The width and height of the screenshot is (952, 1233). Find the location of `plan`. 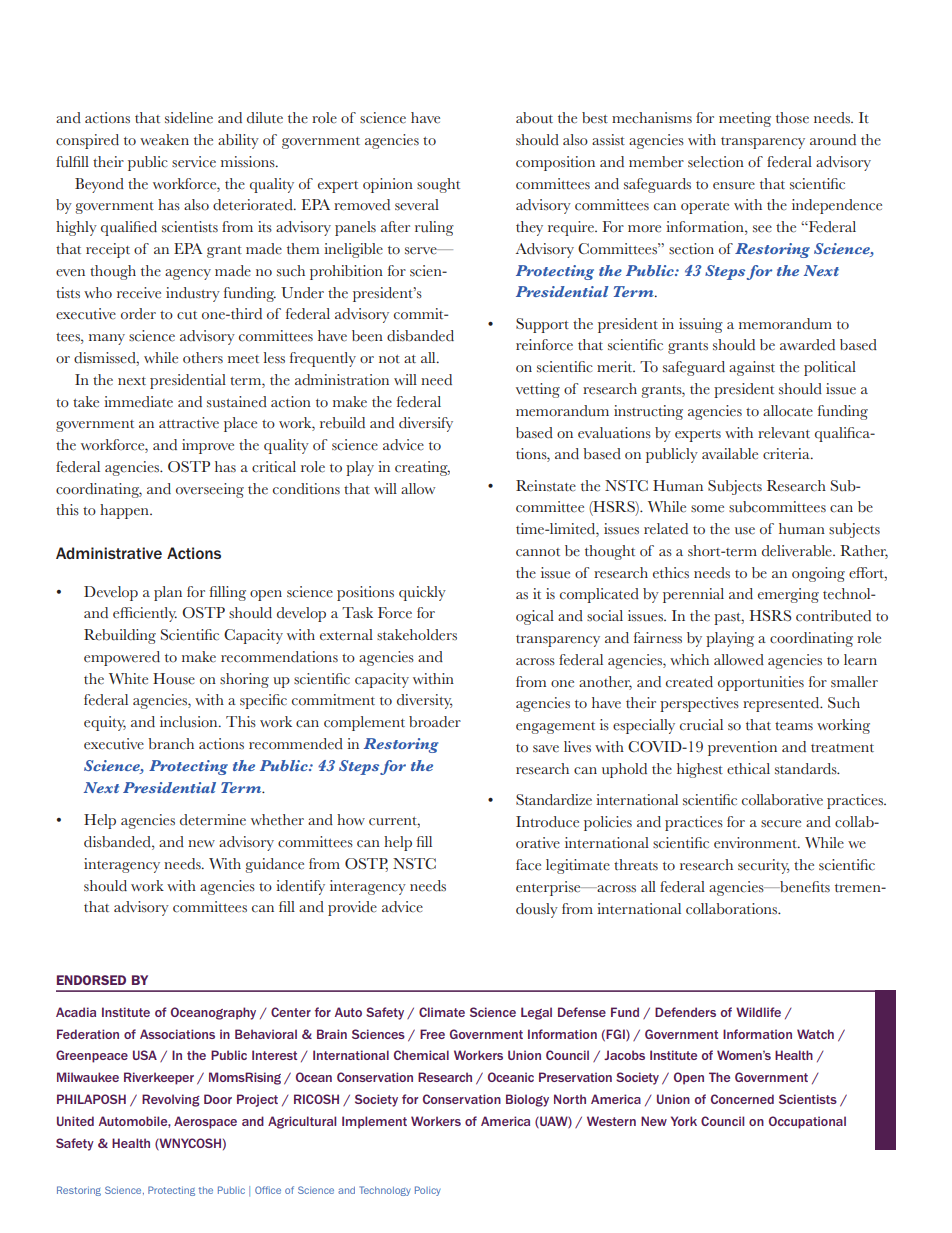

plan is located at coordinates (168, 593).
